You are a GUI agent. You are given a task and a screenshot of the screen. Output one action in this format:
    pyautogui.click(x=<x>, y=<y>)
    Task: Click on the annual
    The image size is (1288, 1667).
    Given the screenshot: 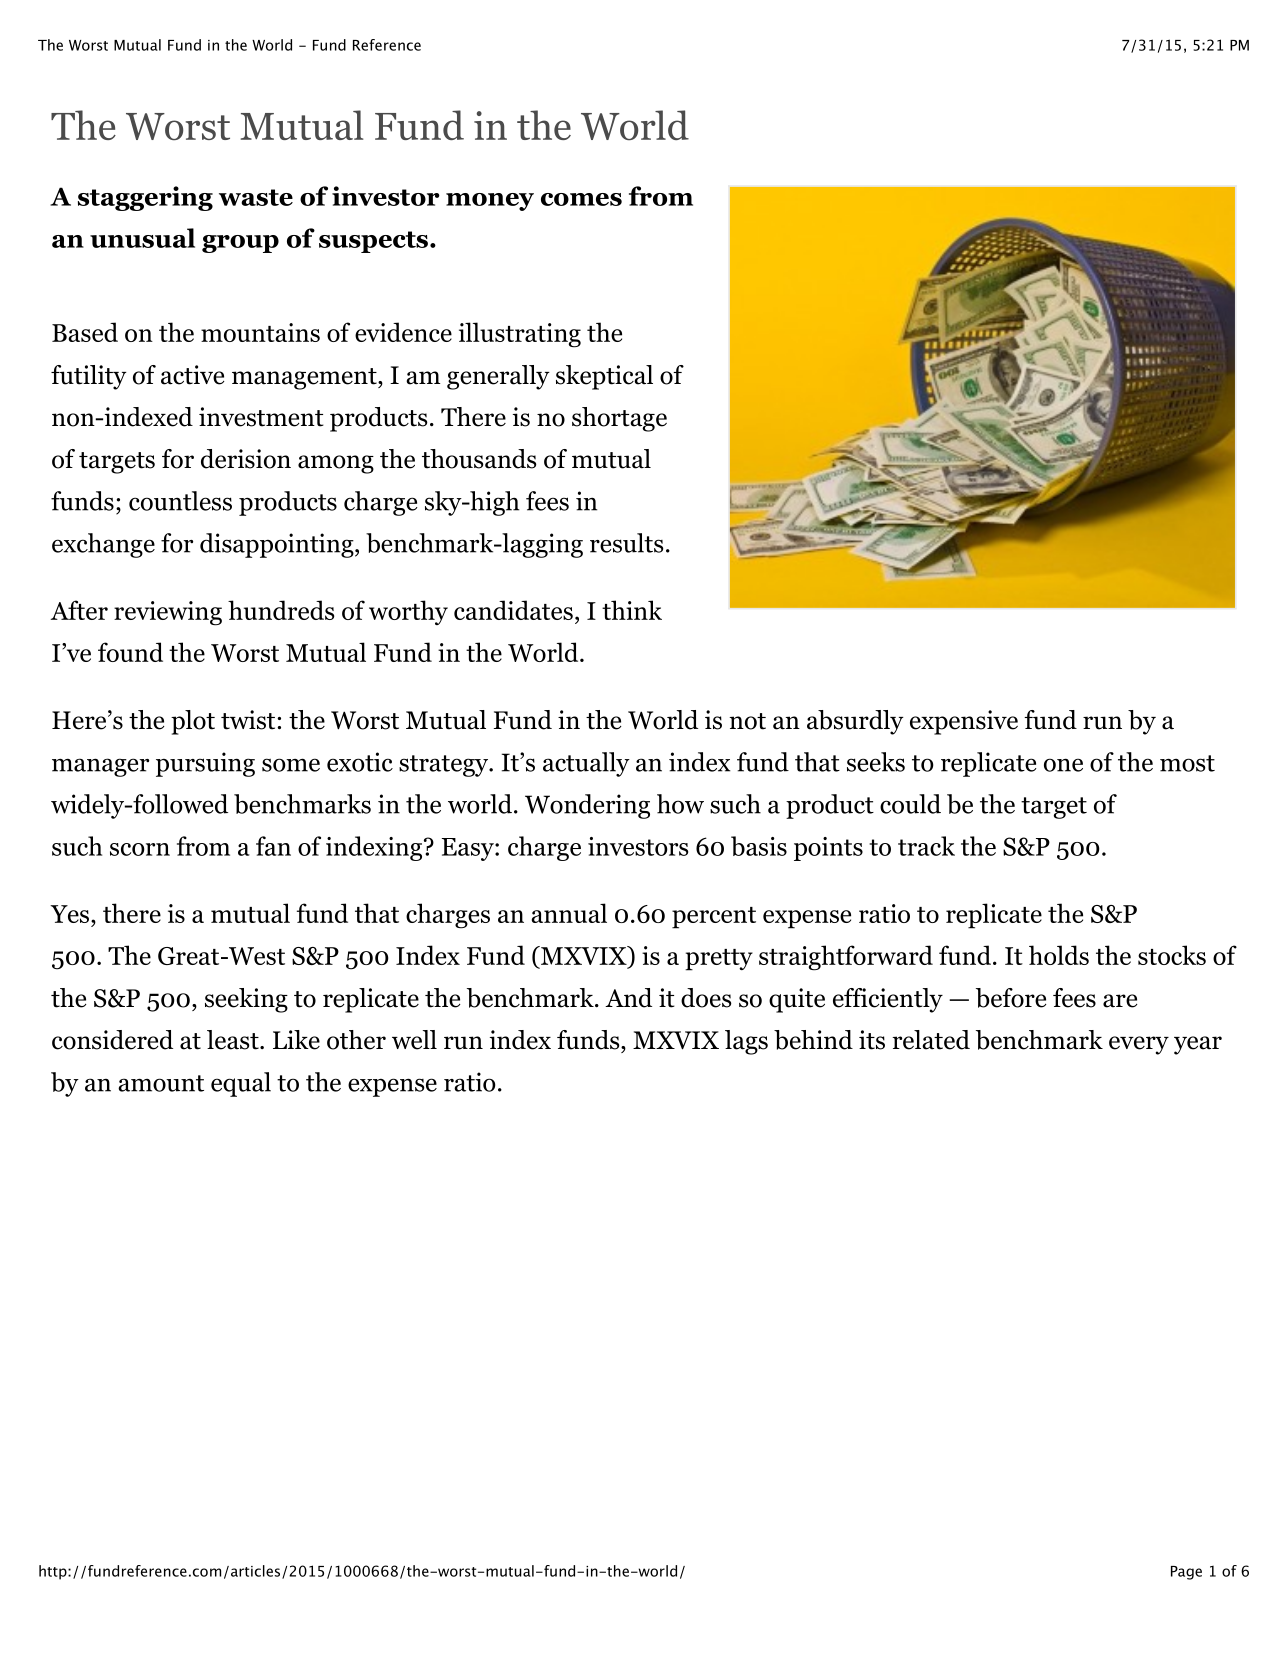 What is the action you would take?
    pyautogui.click(x=569, y=913)
